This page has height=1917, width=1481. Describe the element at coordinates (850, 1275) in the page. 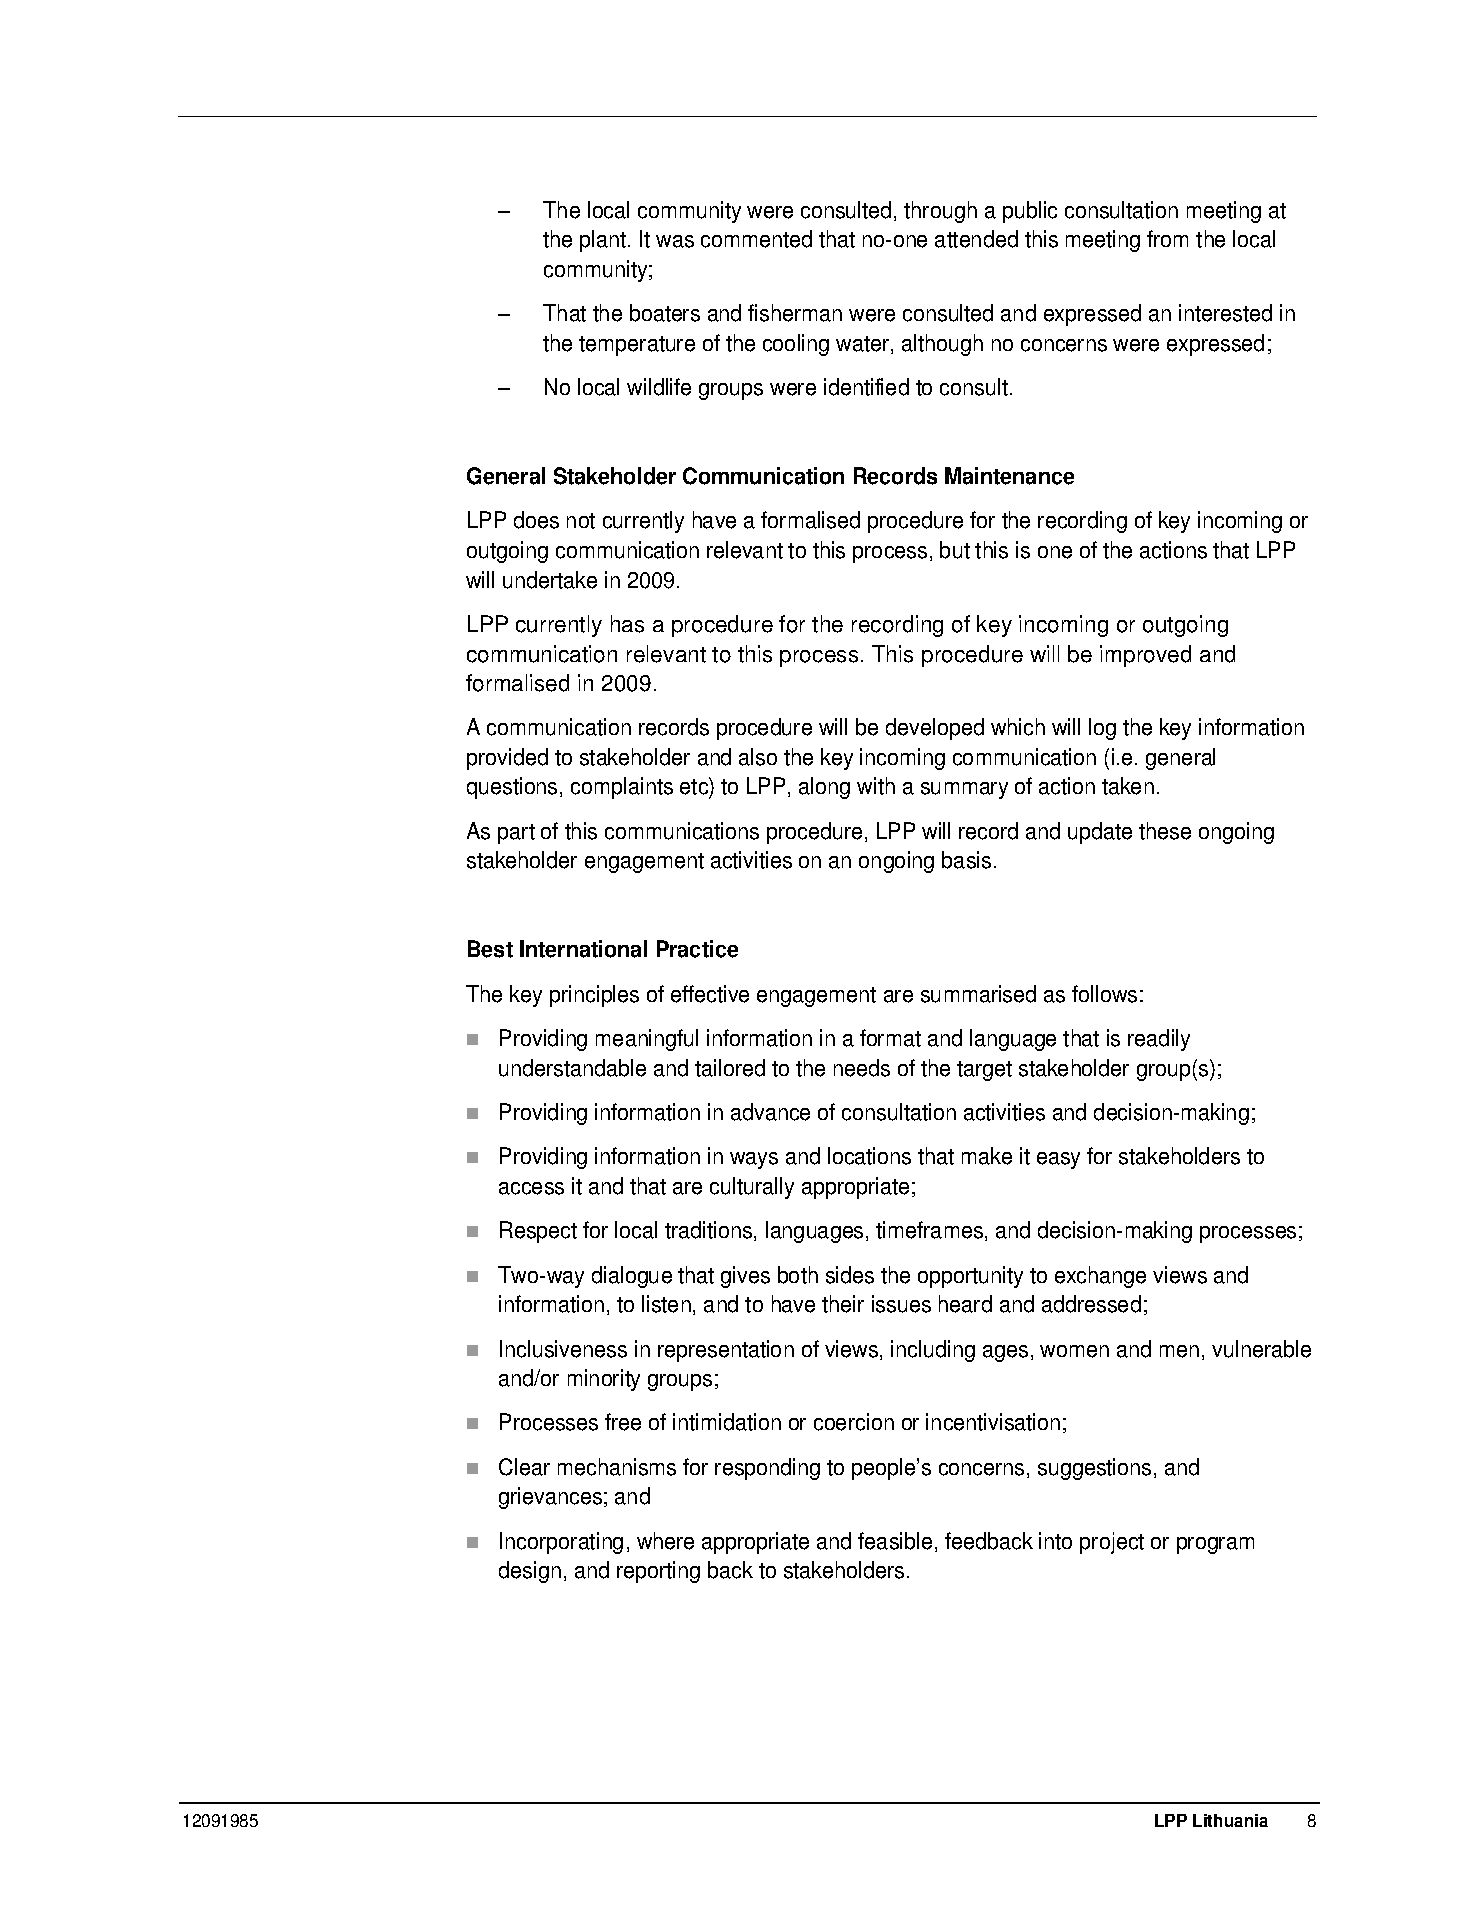

I see `sides` at that location.
